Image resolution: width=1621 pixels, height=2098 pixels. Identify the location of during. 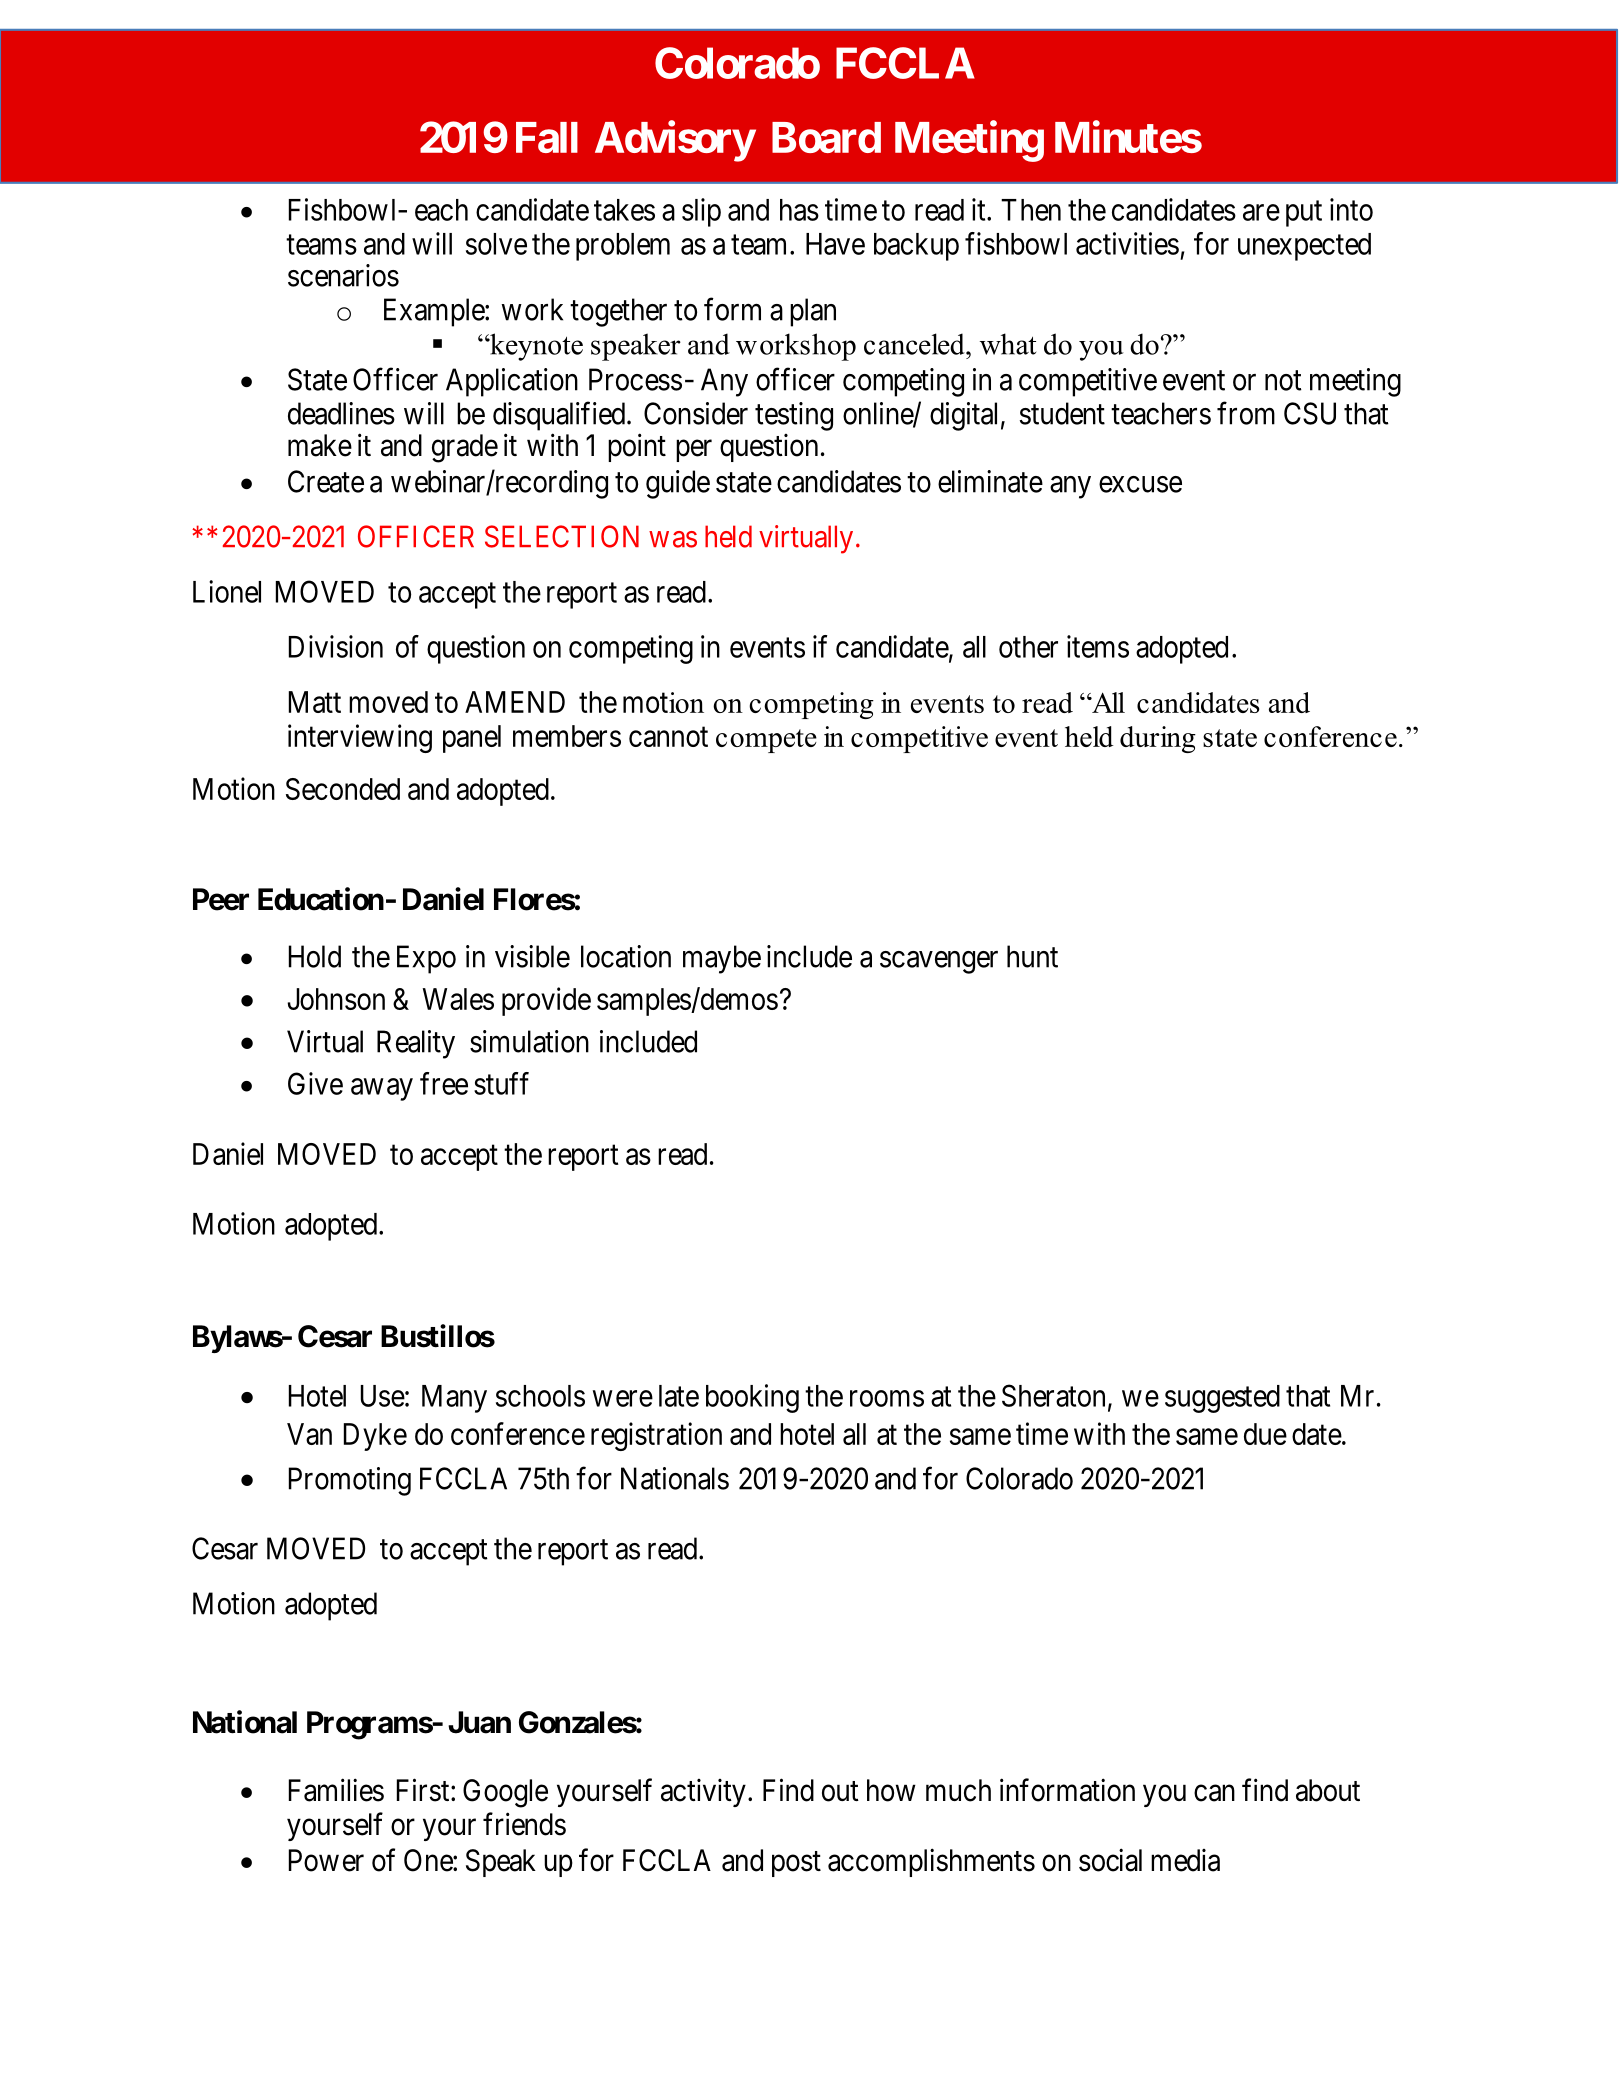
(1158, 739).
